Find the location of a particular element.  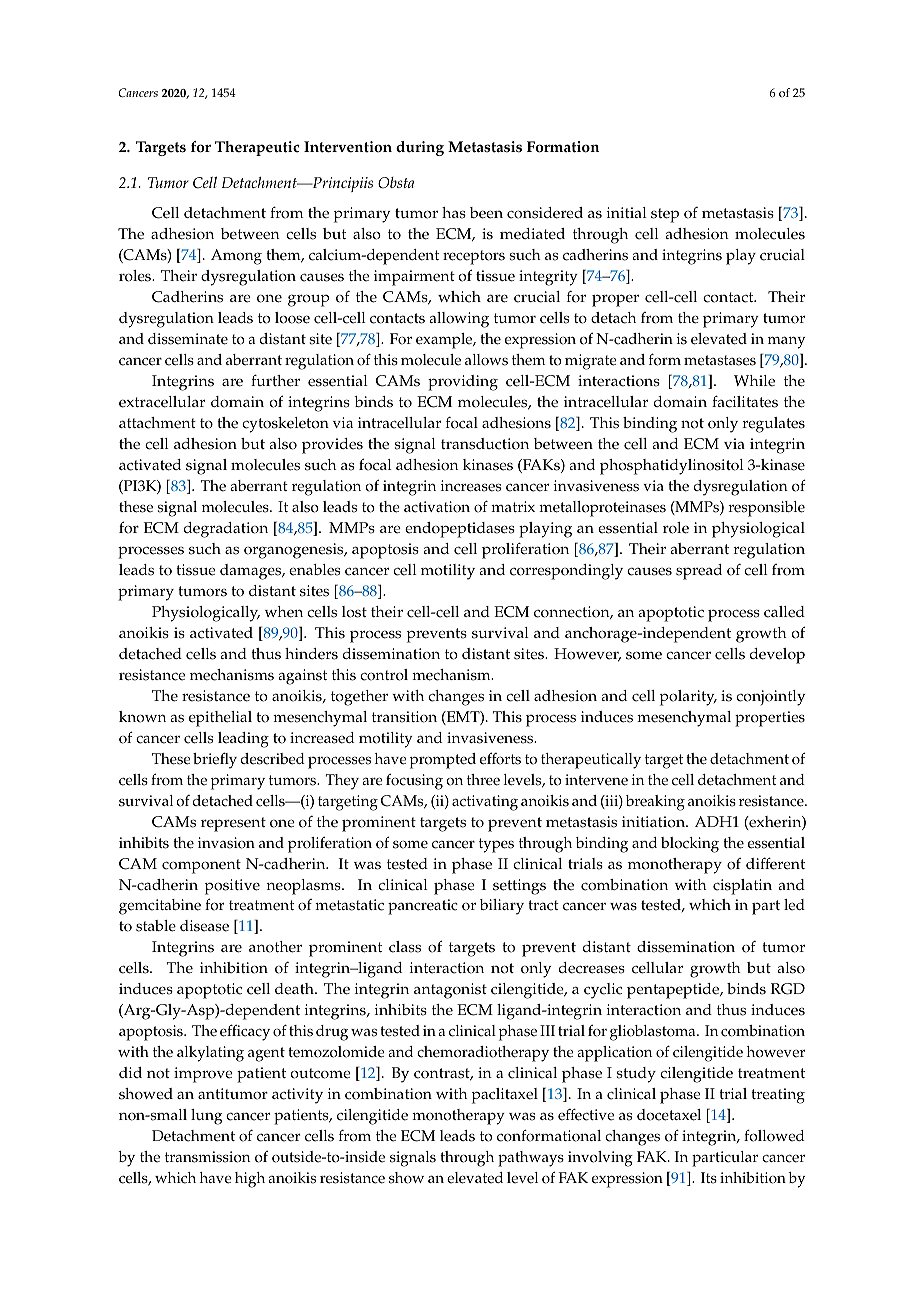

transmission is located at coordinates (207, 1157).
